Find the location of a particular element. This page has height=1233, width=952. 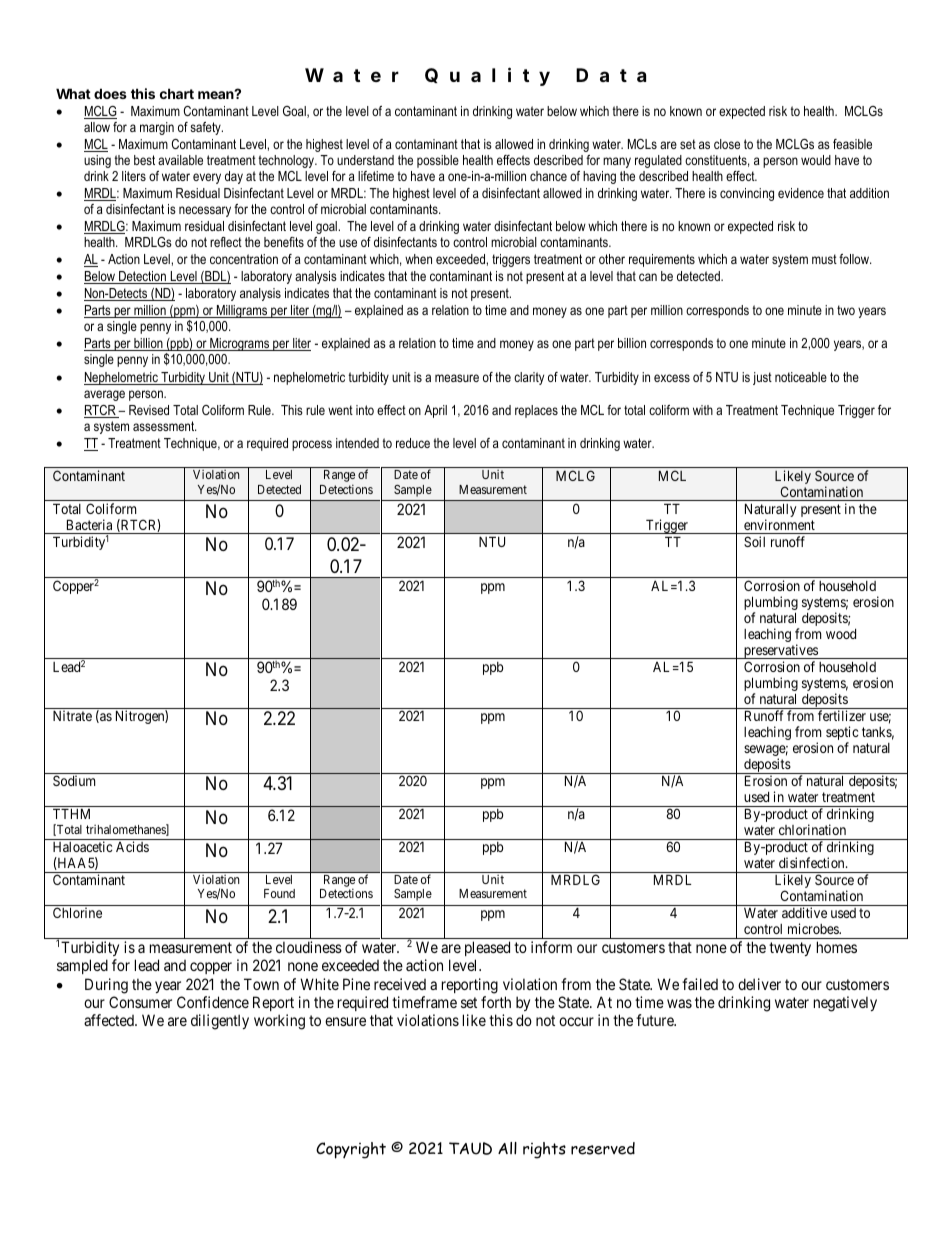

margin is located at coordinates (157, 128).
